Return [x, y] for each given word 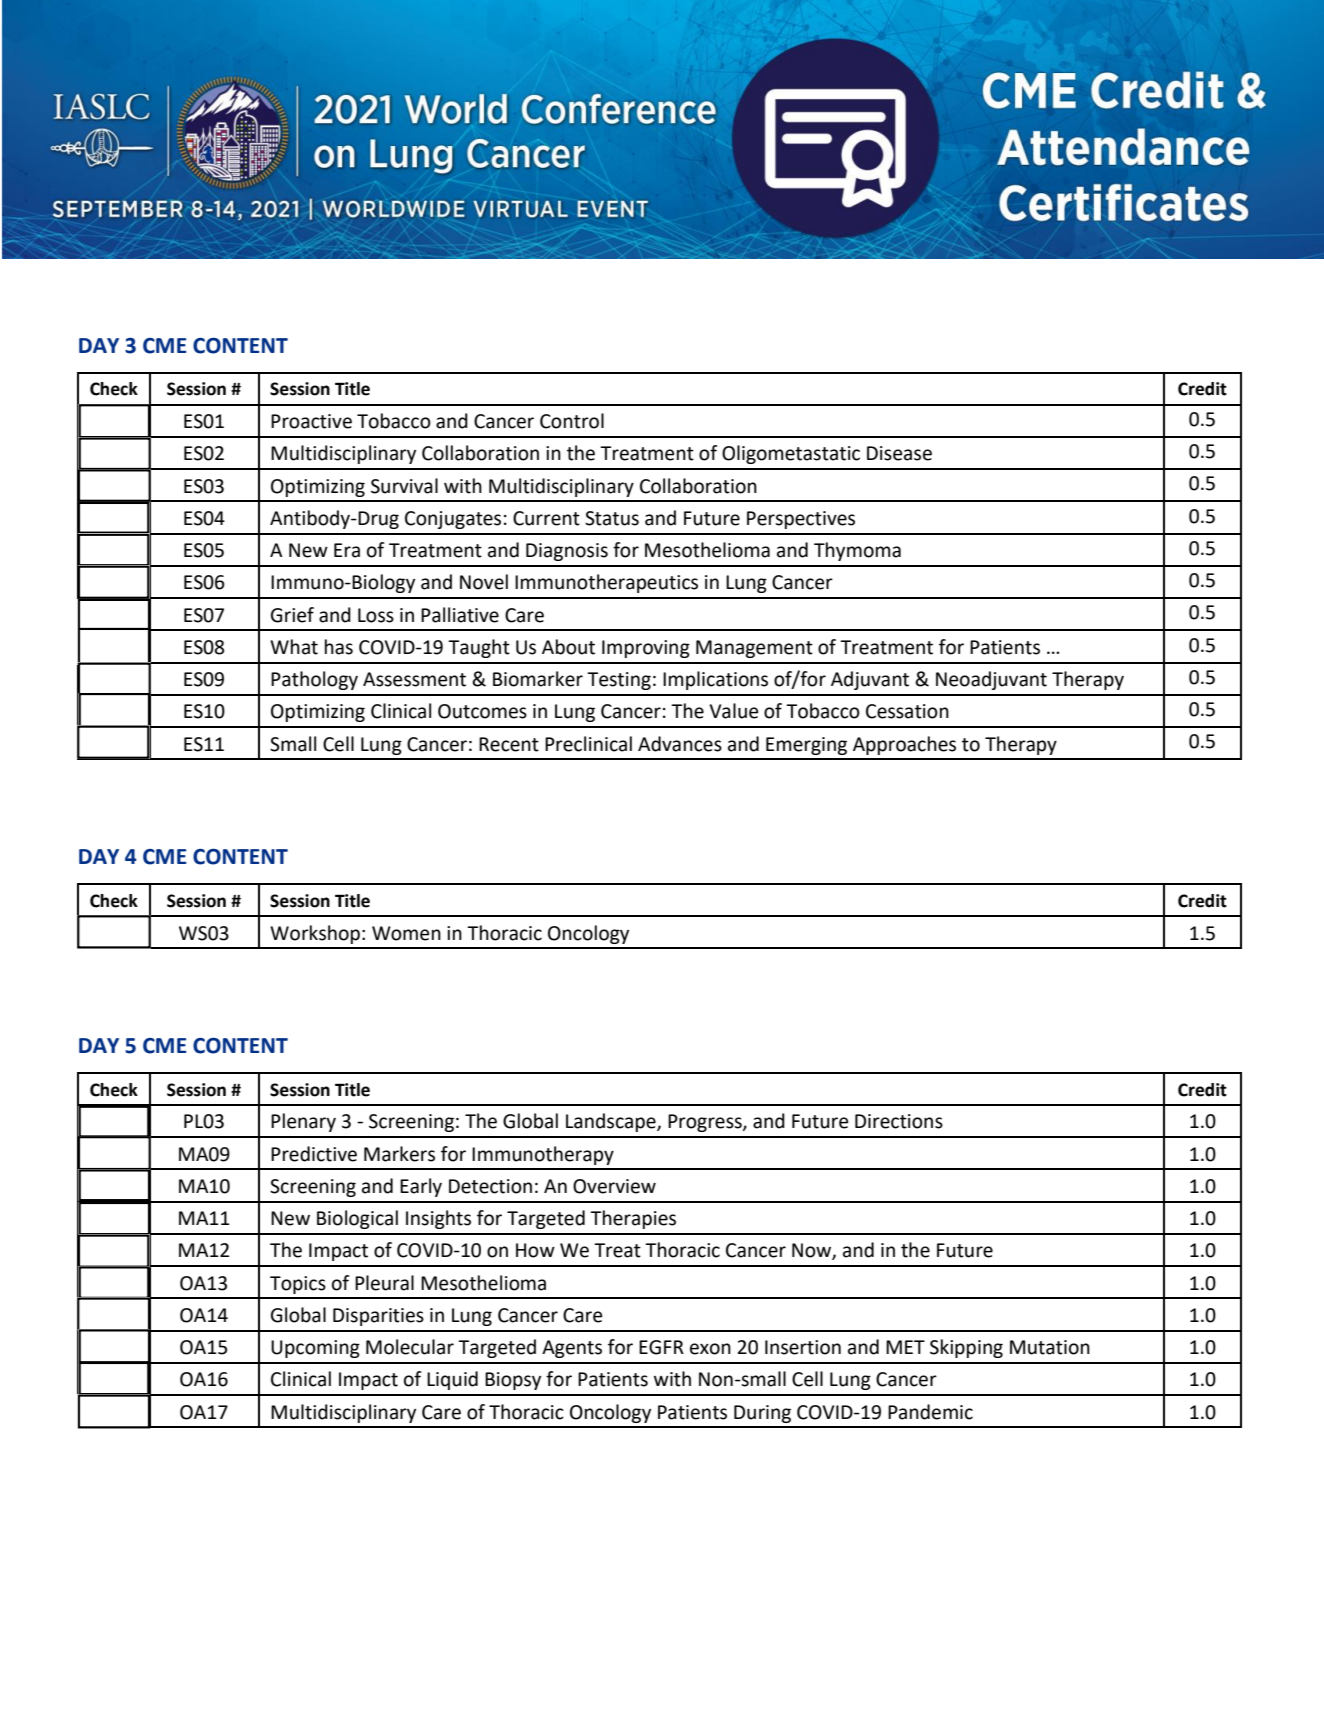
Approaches [904, 745]
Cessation [907, 711]
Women [406, 933]
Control [572, 421]
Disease [899, 453]
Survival [404, 486]
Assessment [414, 679]
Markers [399, 1154]
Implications [715, 680]
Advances [680, 744]
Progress [706, 1123]
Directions [899, 1121]
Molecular [410, 1347]
